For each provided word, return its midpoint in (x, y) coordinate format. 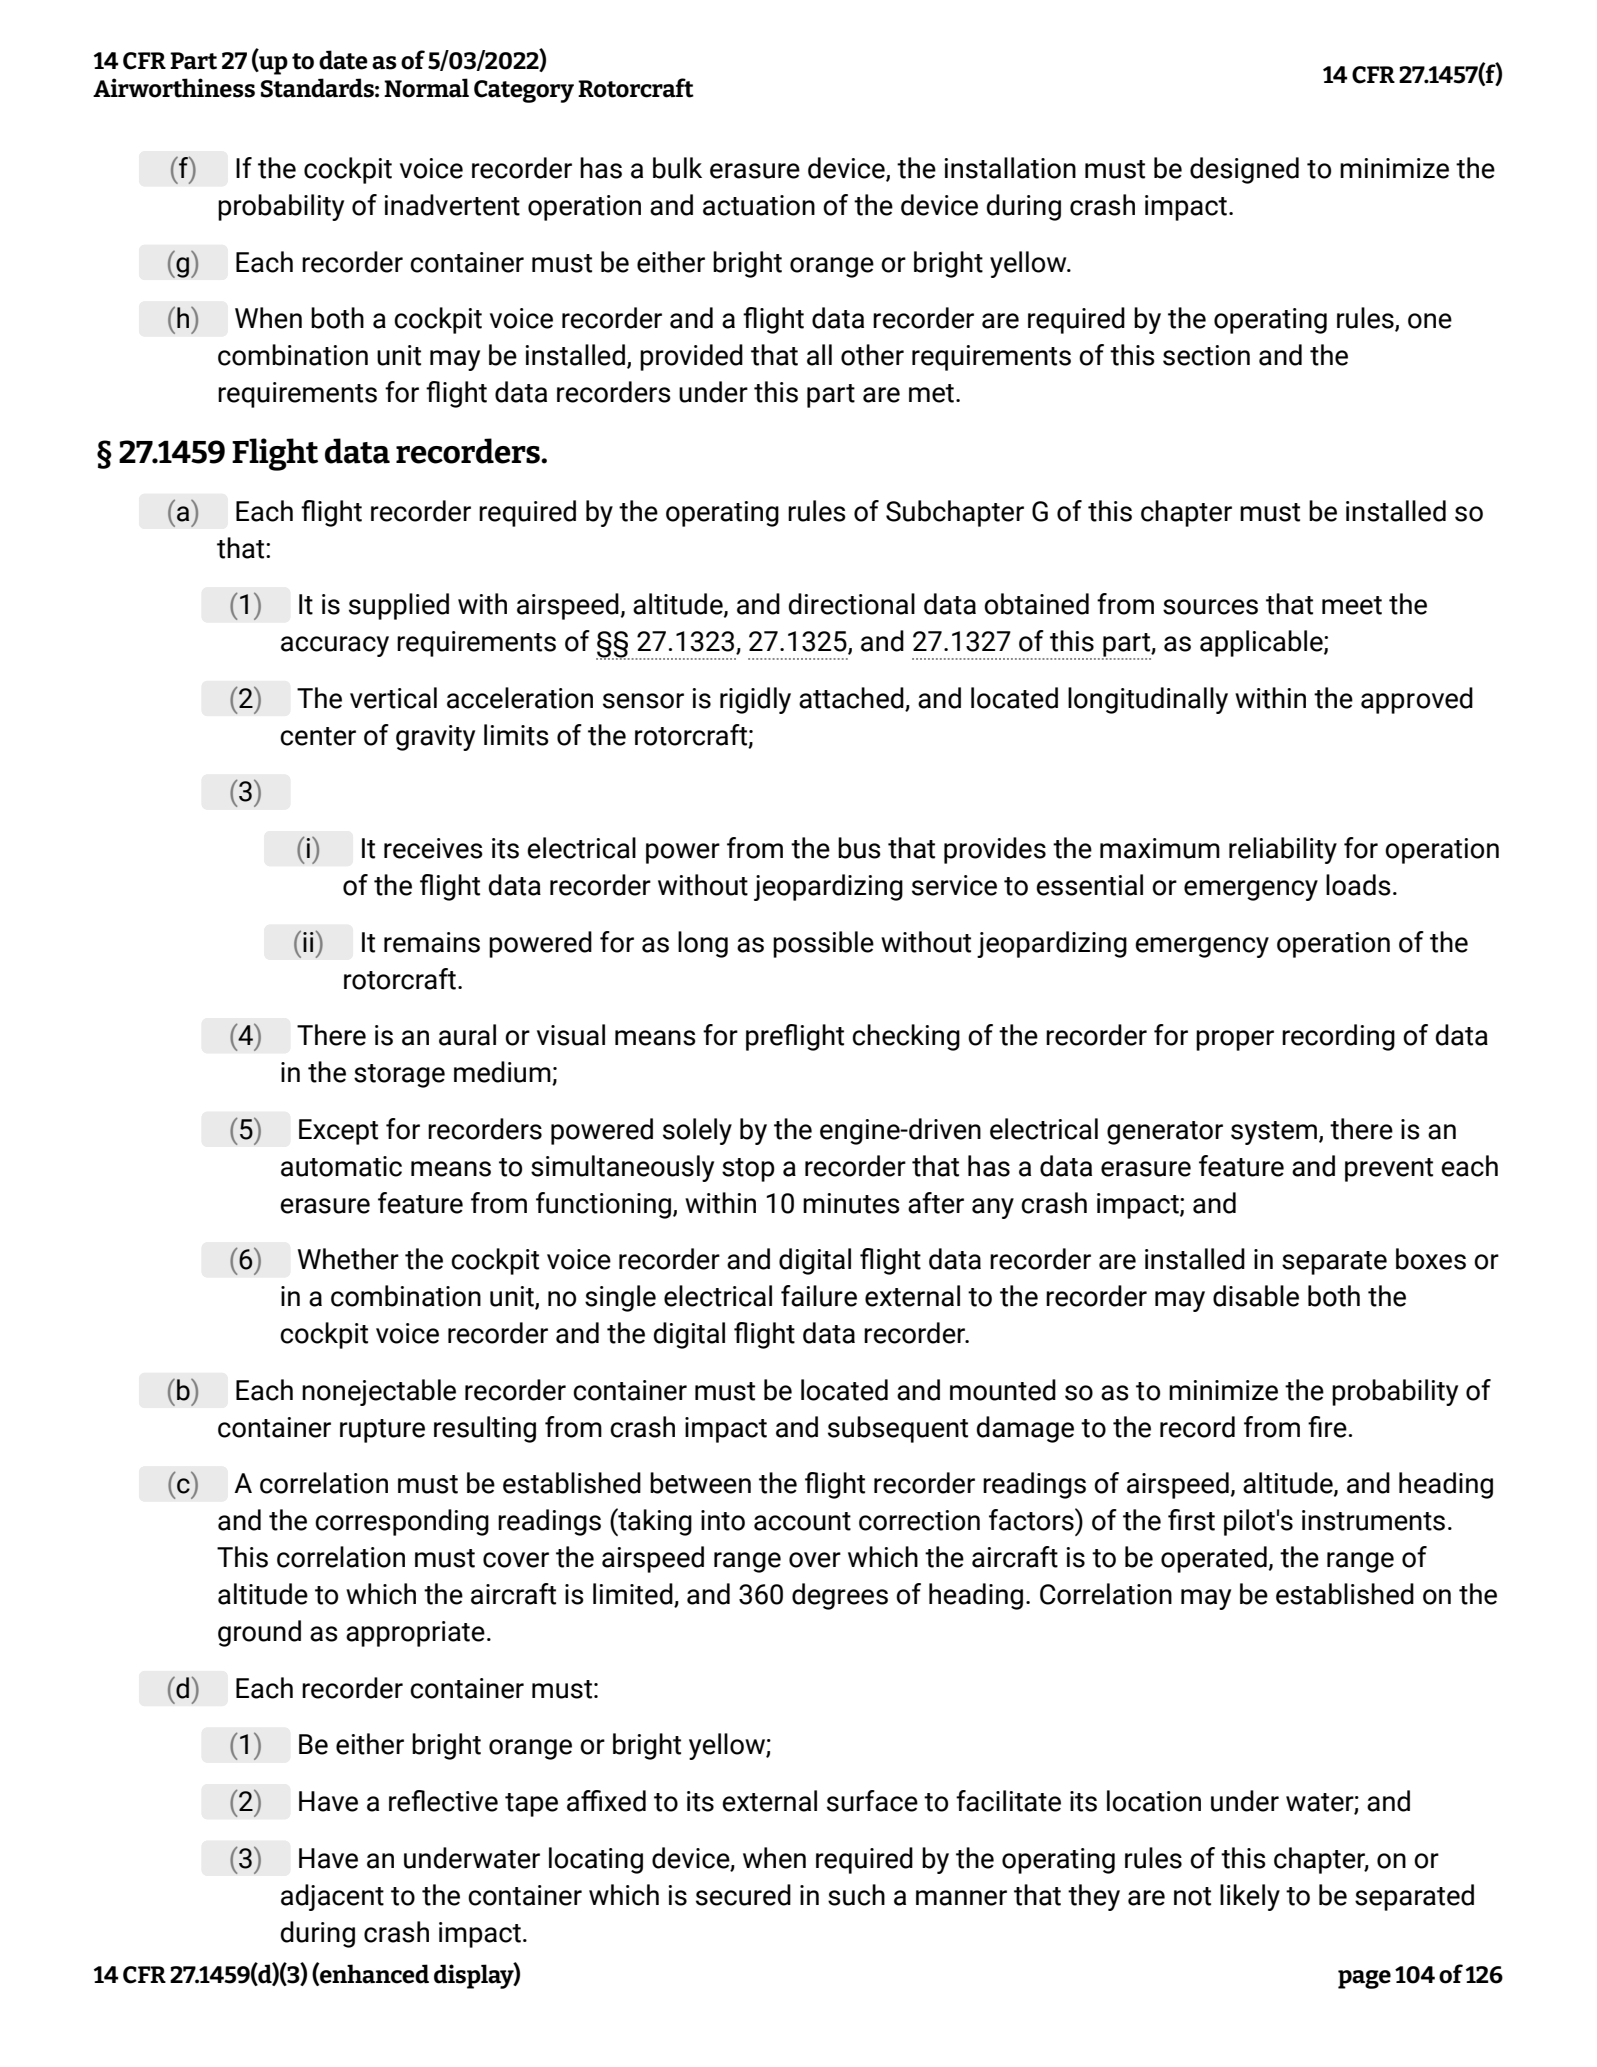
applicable (1262, 643)
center (318, 736)
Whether (348, 1259)
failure (819, 1296)
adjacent (332, 1897)
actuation (759, 205)
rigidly (755, 700)
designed (1244, 170)
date (343, 60)
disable (1256, 1296)
